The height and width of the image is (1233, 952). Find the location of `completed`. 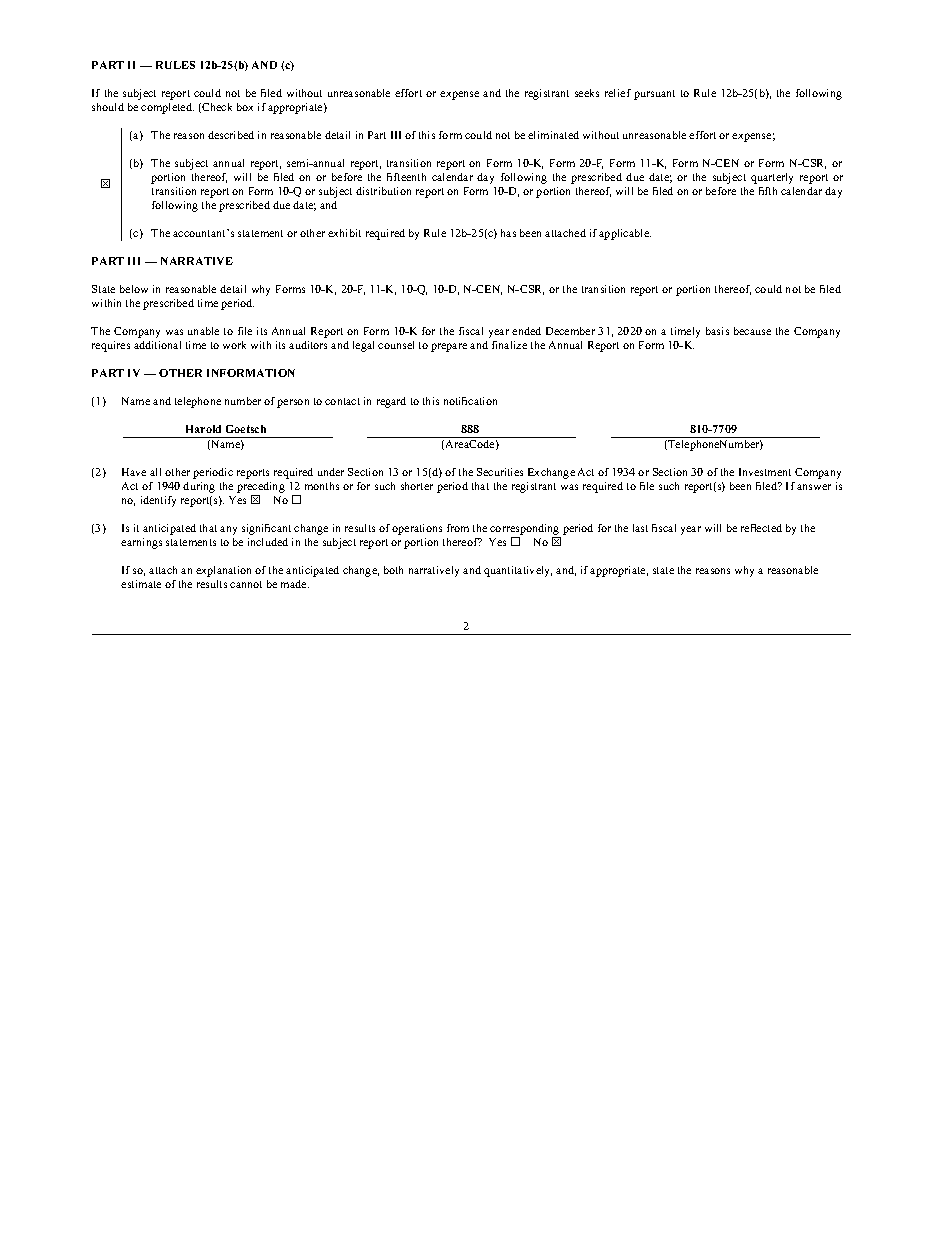

completed is located at coordinates (167, 108).
